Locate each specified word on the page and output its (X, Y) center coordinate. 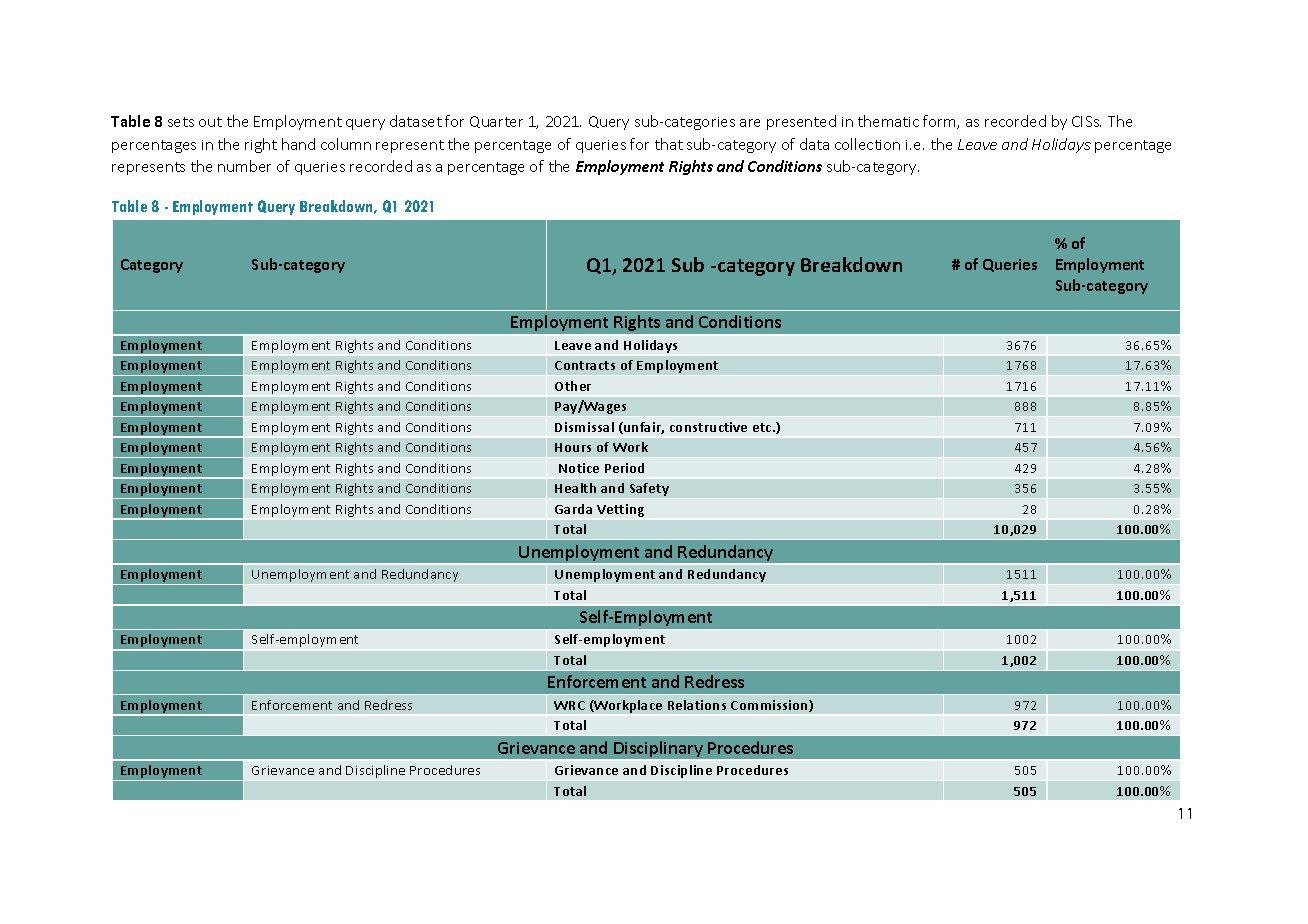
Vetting (620, 510)
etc (763, 427)
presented (801, 122)
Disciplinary (658, 750)
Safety (649, 489)
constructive (708, 427)
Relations (697, 705)
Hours (573, 447)
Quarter (496, 122)
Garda (573, 509)
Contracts (585, 365)
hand (298, 144)
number (244, 166)
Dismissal (584, 427)
